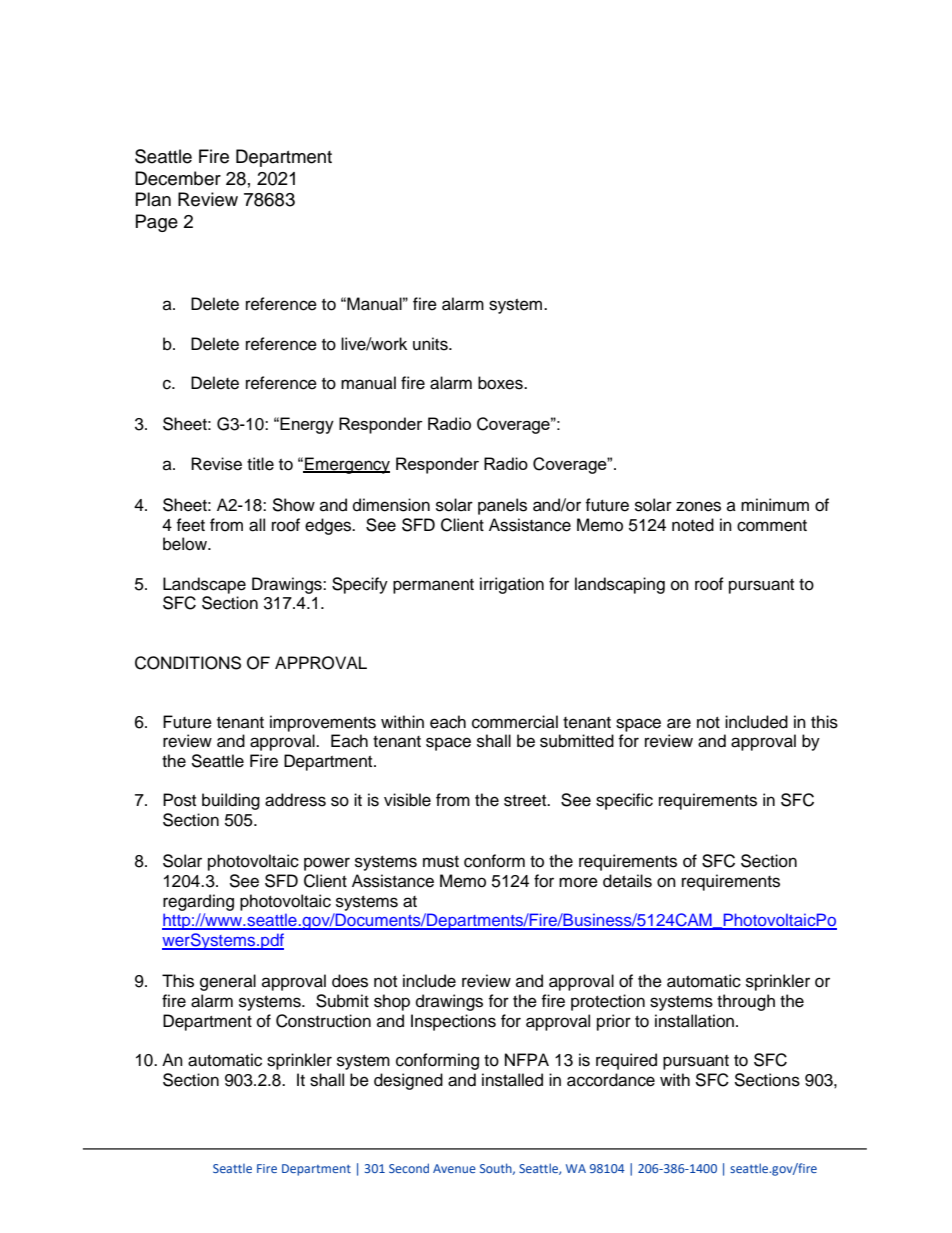 The height and width of the page is (1233, 952). Describe the element at coordinates (454, 1168) in the page. I see `Avenue` at that location.
